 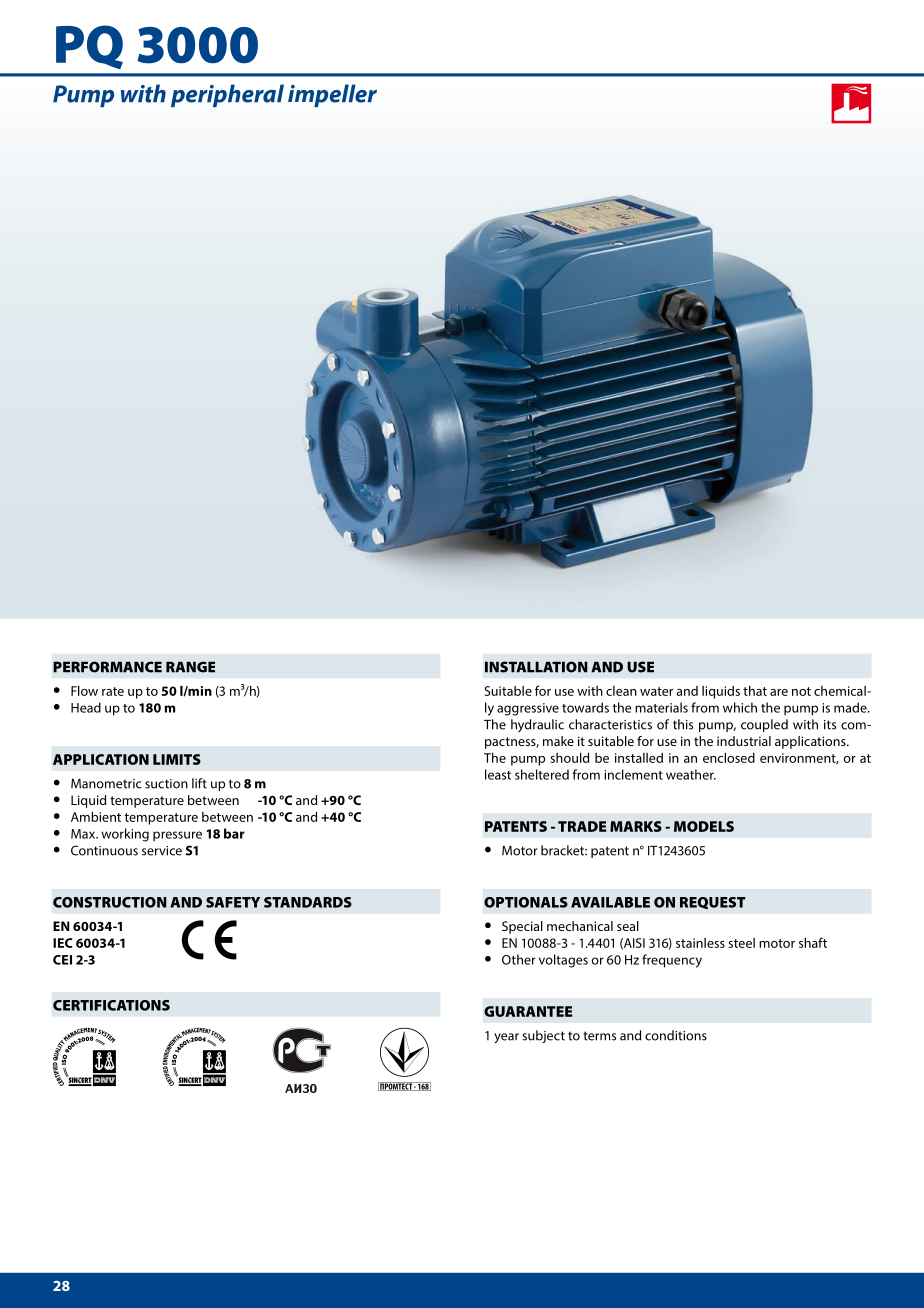 What do you see at coordinates (676, 1035) in the document?
I see `conditions` at bounding box center [676, 1035].
